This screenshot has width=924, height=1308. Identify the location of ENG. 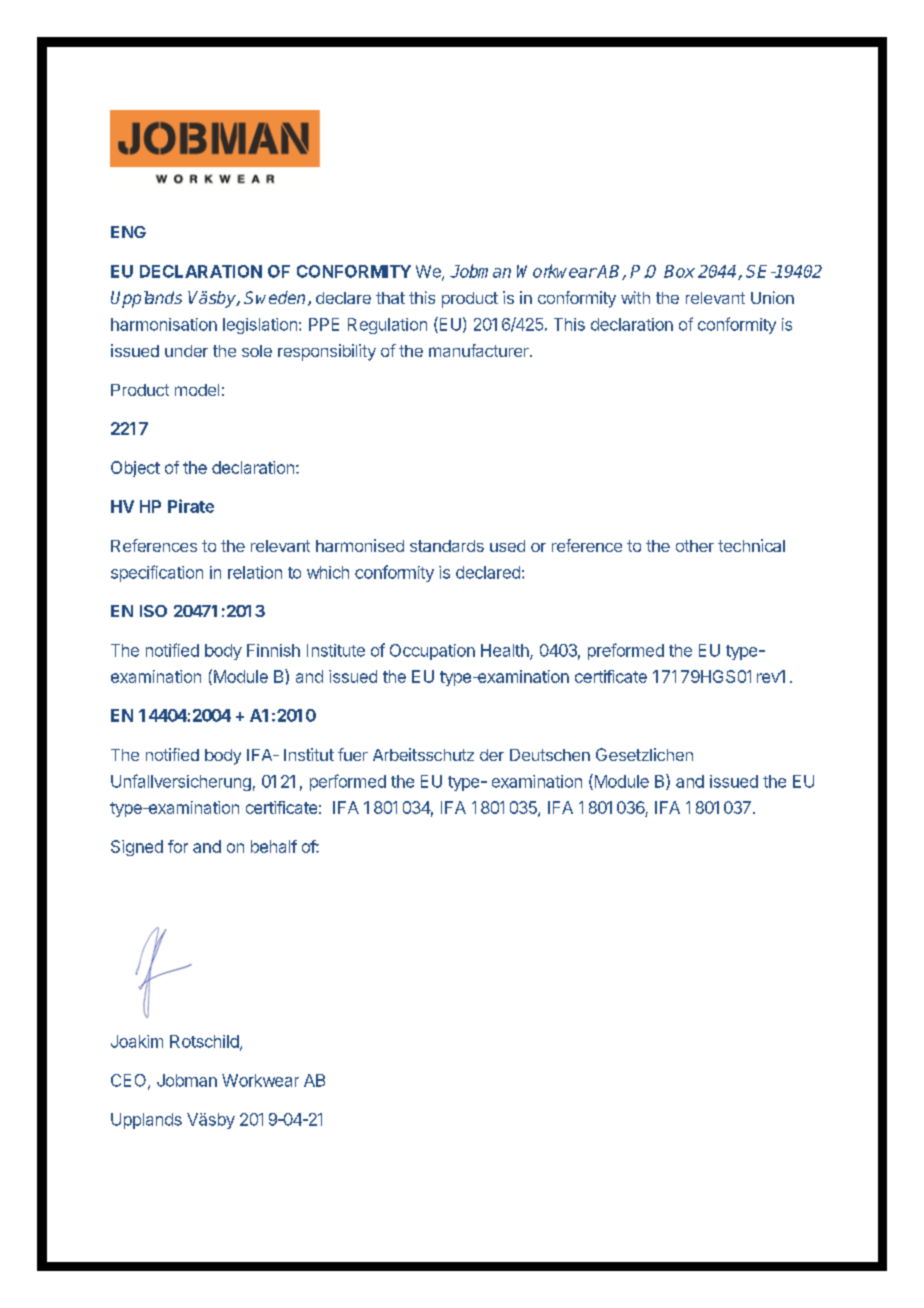
(128, 232).
